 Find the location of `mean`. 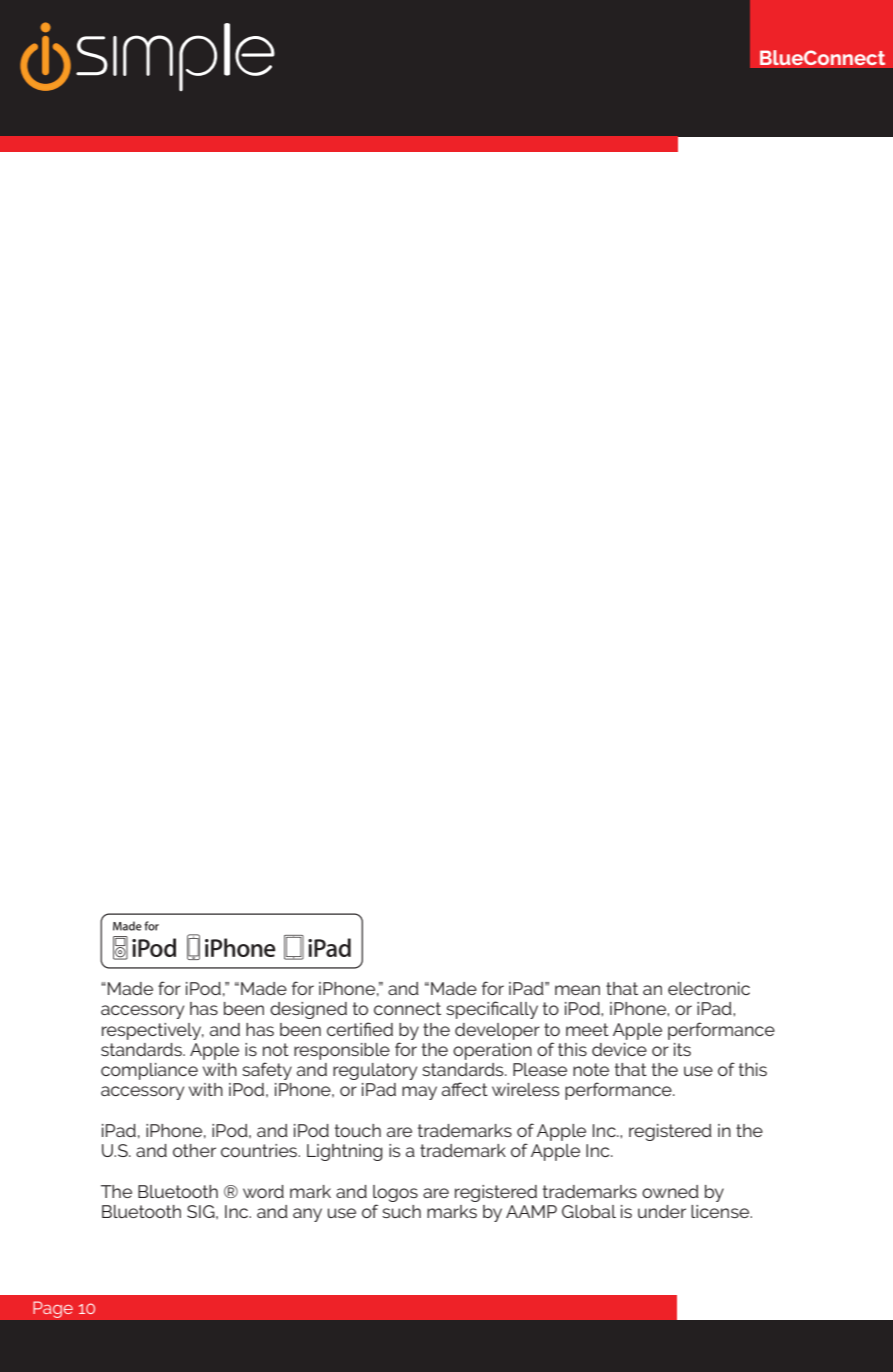

mean is located at coordinates (577, 990).
